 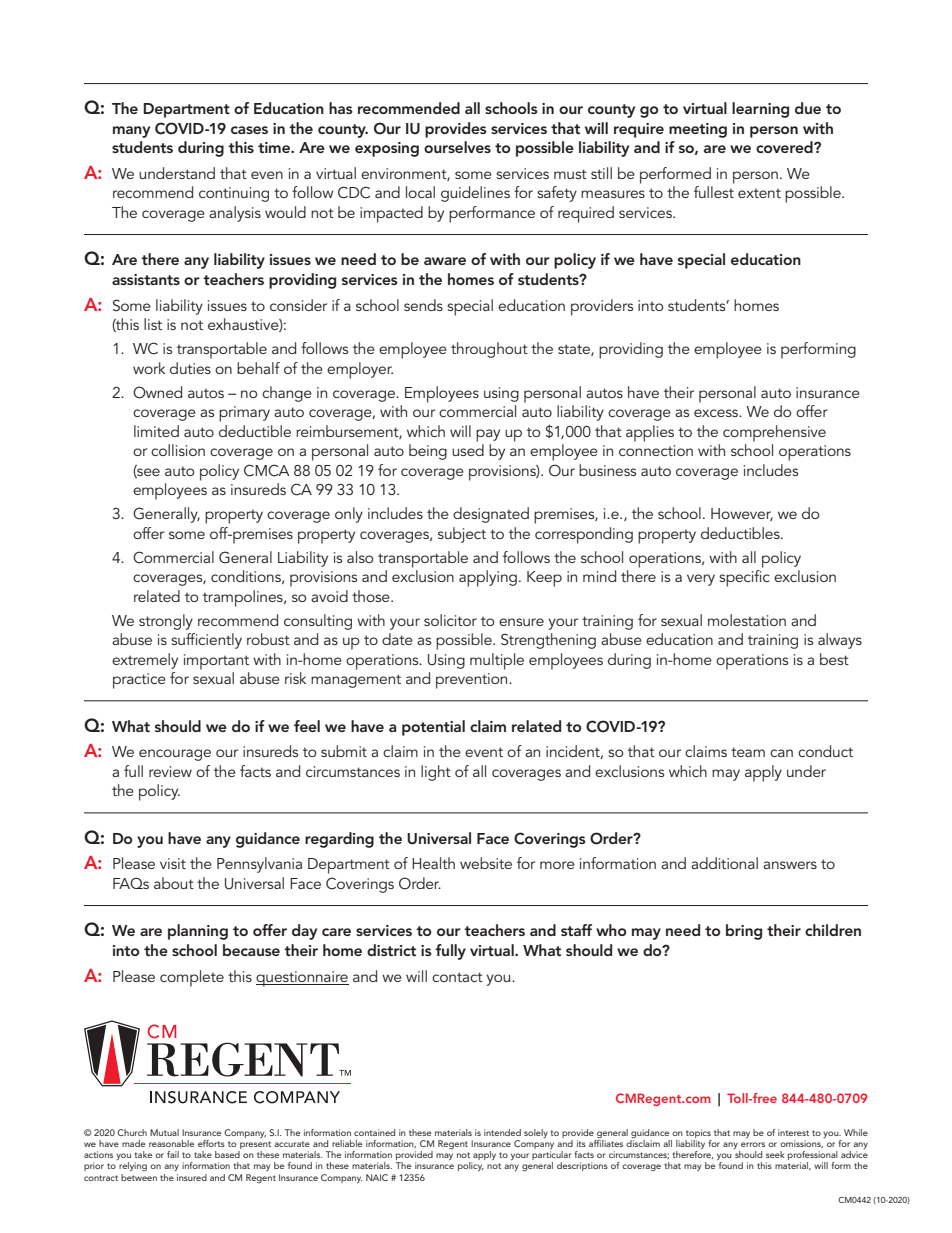 I want to click on covered, so click(x=785, y=147).
